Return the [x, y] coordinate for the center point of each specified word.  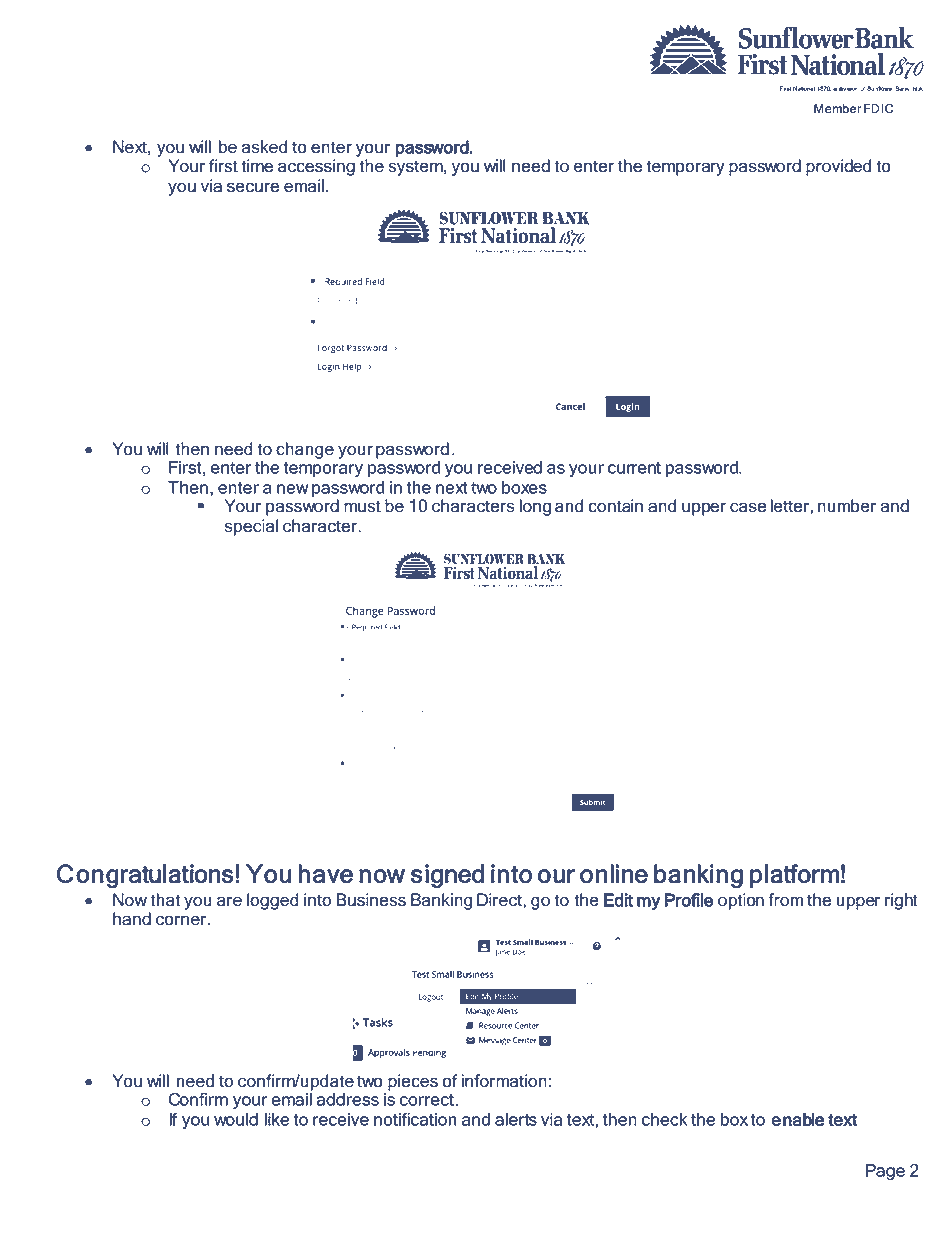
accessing [316, 167]
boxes [524, 487]
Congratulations [145, 876]
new [293, 489]
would [236, 1119]
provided [838, 167]
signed [447, 876]
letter [790, 506]
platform [794, 876]
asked [264, 147]
